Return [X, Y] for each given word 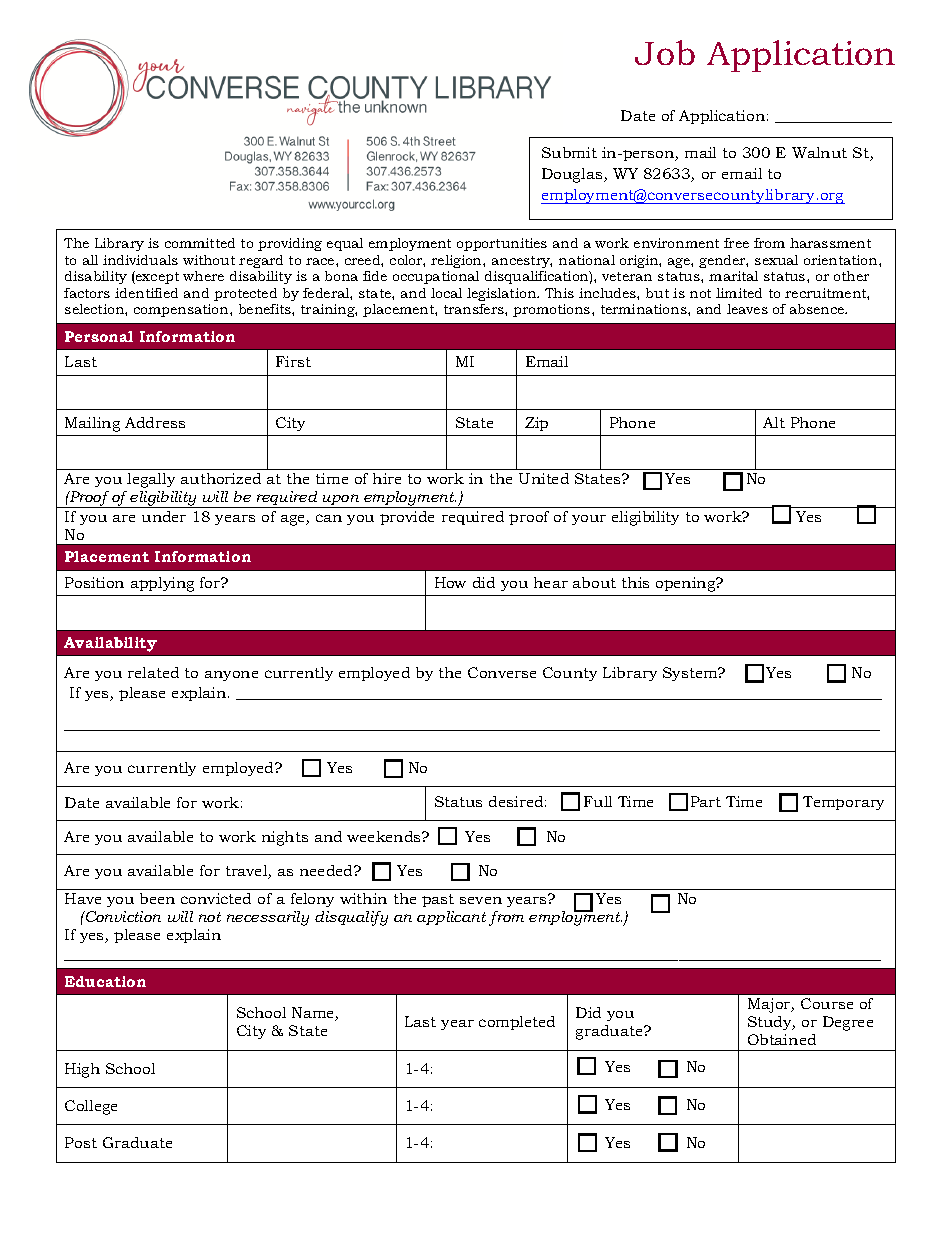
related [153, 672]
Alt [774, 422]
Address [155, 422]
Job [665, 52]
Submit [569, 152]
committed [200, 243]
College [91, 1107]
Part [706, 801]
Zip [536, 424]
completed [517, 1023]
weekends [385, 836]
